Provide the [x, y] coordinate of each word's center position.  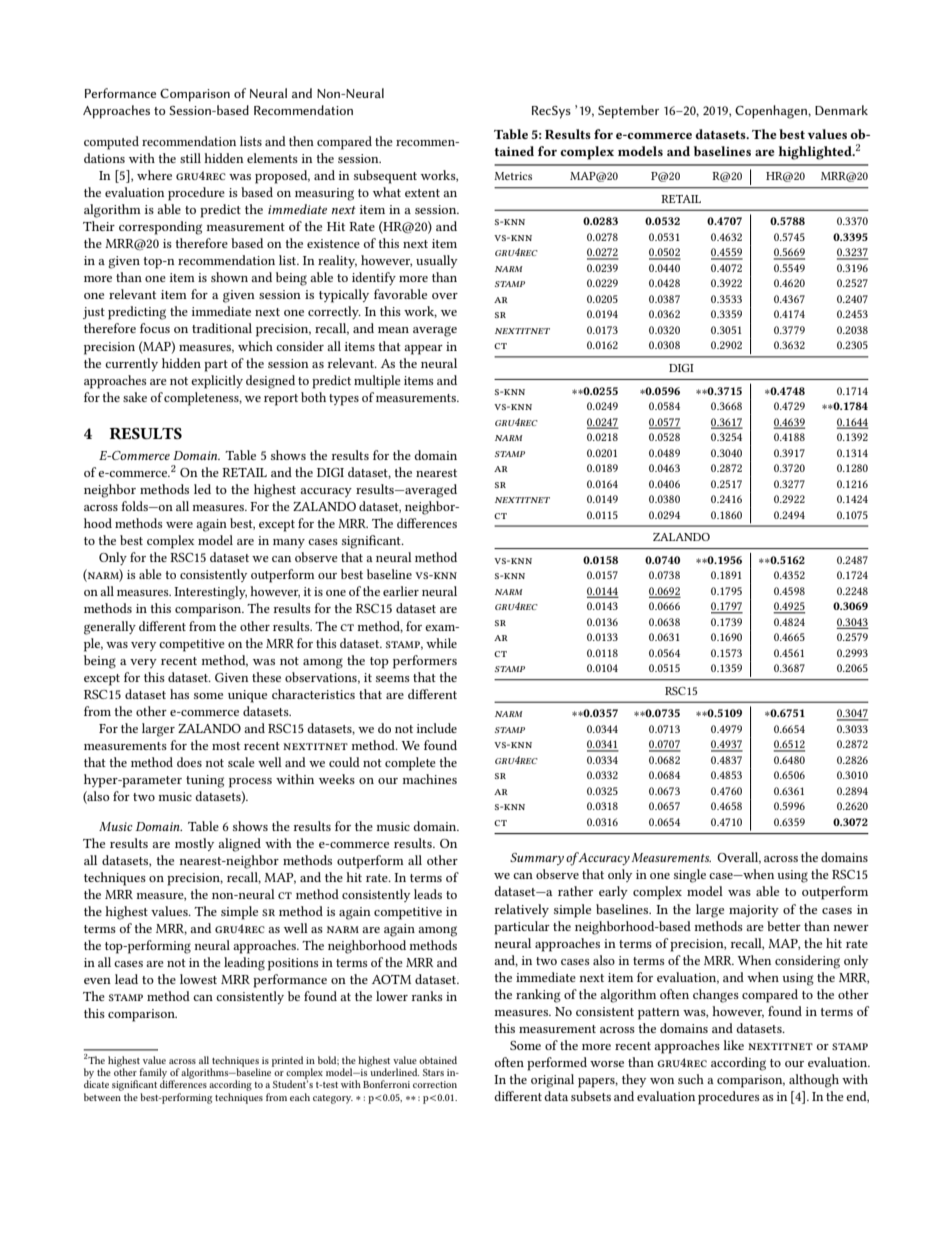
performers [425, 662]
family [153, 1074]
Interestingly [210, 593]
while [441, 643]
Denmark [841, 110]
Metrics [513, 176]
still [190, 158]
